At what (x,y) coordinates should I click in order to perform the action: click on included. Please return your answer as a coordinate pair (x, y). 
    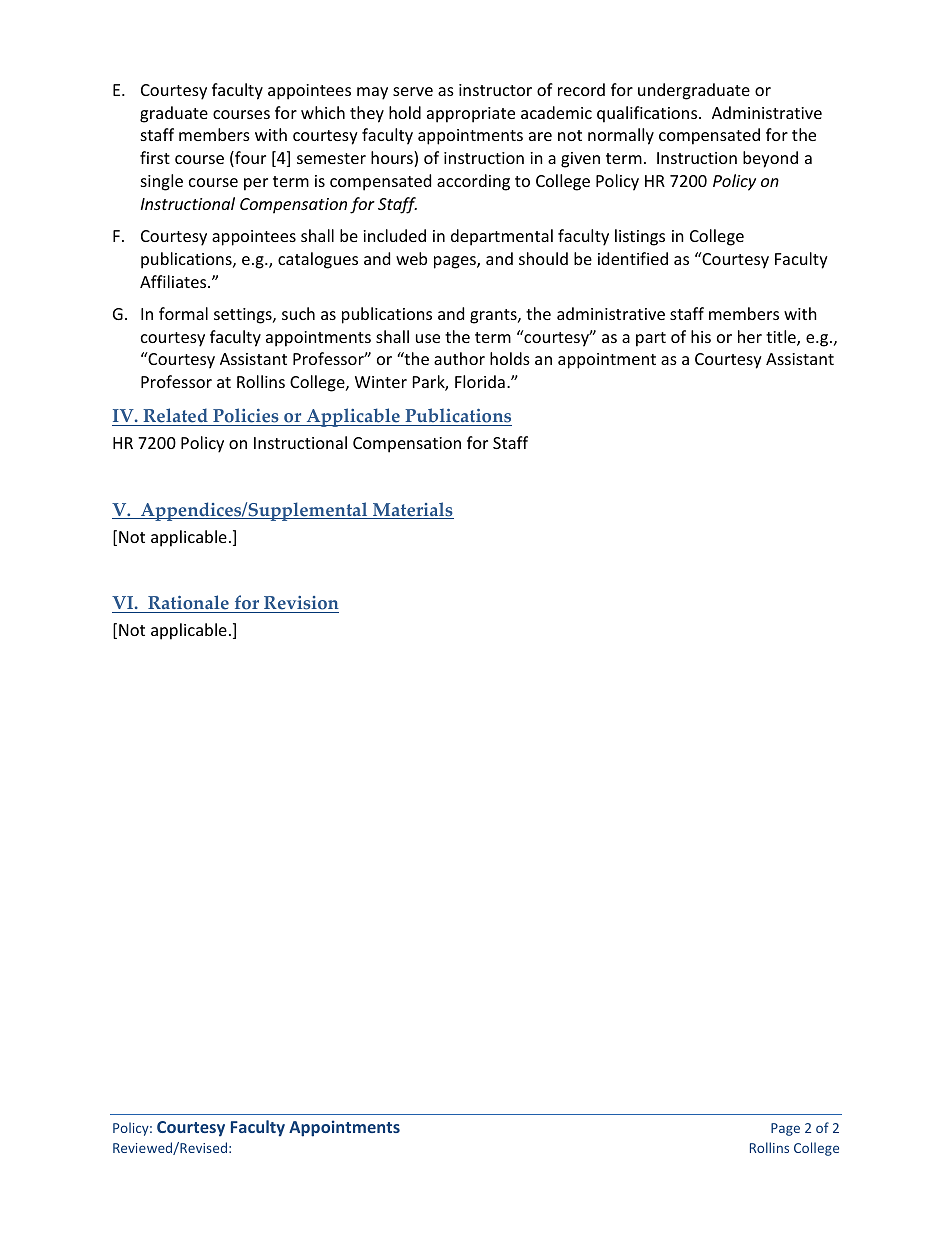
    Looking at the image, I should click on (394, 235).
